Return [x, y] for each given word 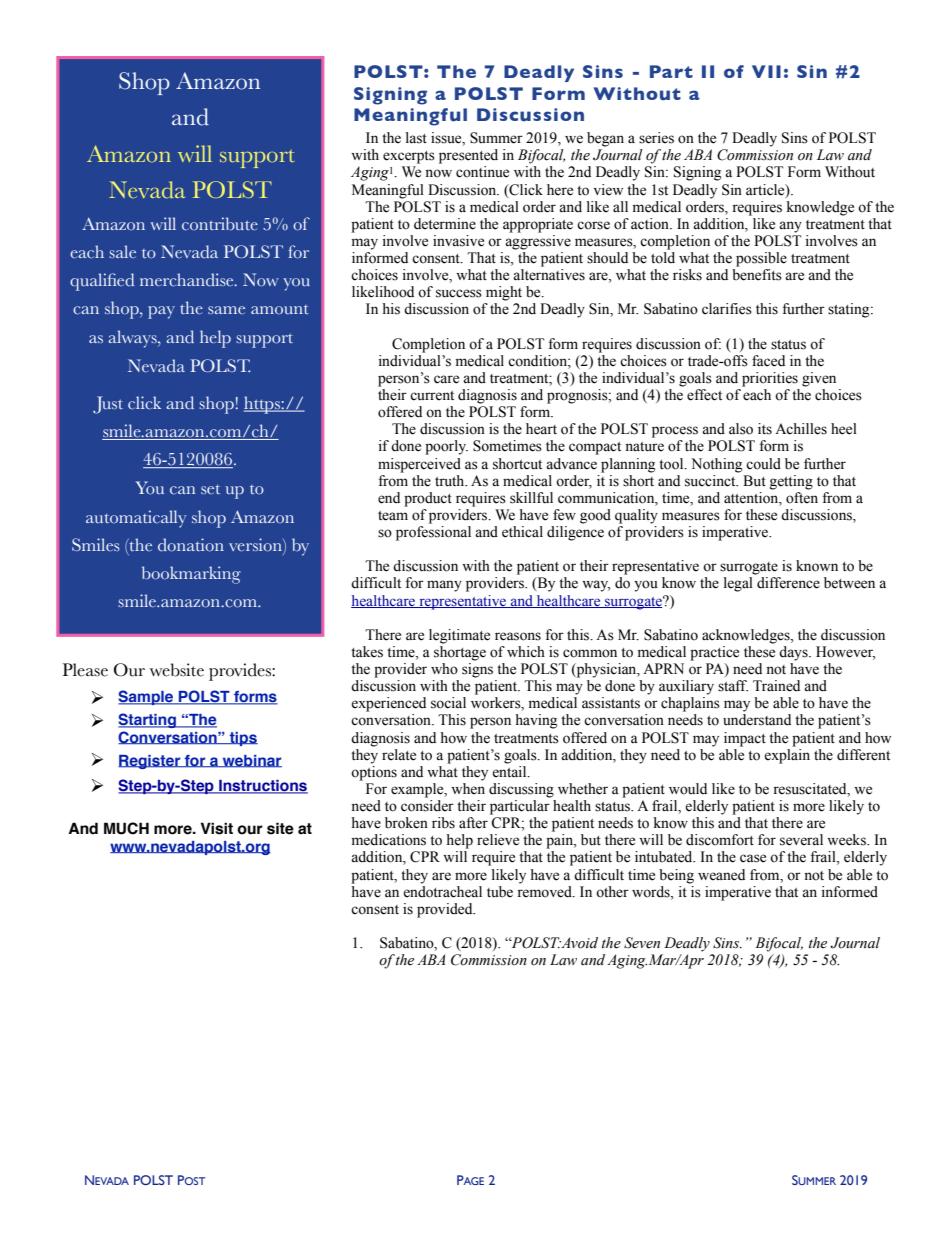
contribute [220, 224]
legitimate [459, 636]
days [794, 653]
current [432, 396]
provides [241, 672]
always [133, 339]
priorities [770, 379]
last [416, 138]
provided [446, 910]
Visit [216, 828]
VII [766, 71]
